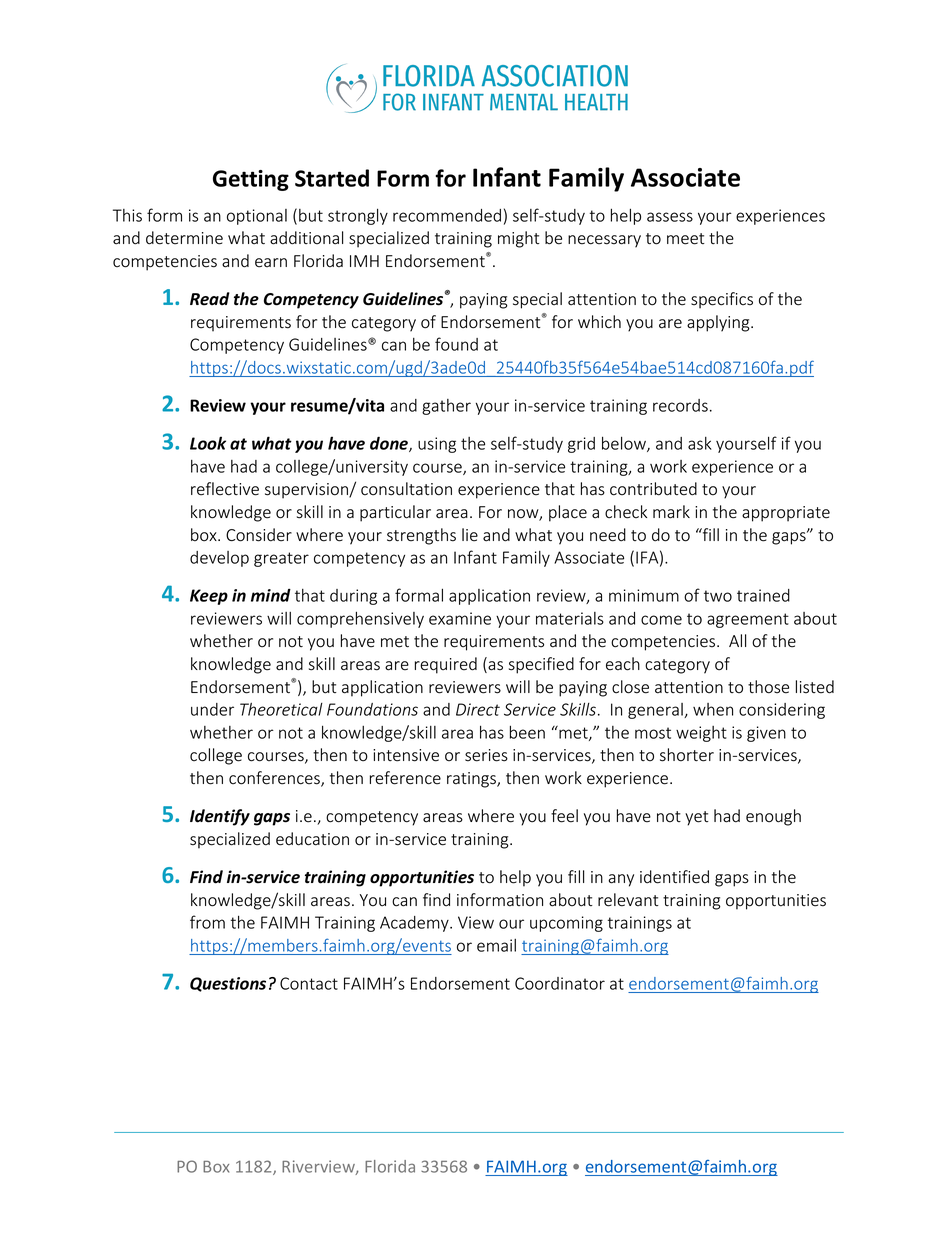  I want to click on recommended, so click(447, 215).
